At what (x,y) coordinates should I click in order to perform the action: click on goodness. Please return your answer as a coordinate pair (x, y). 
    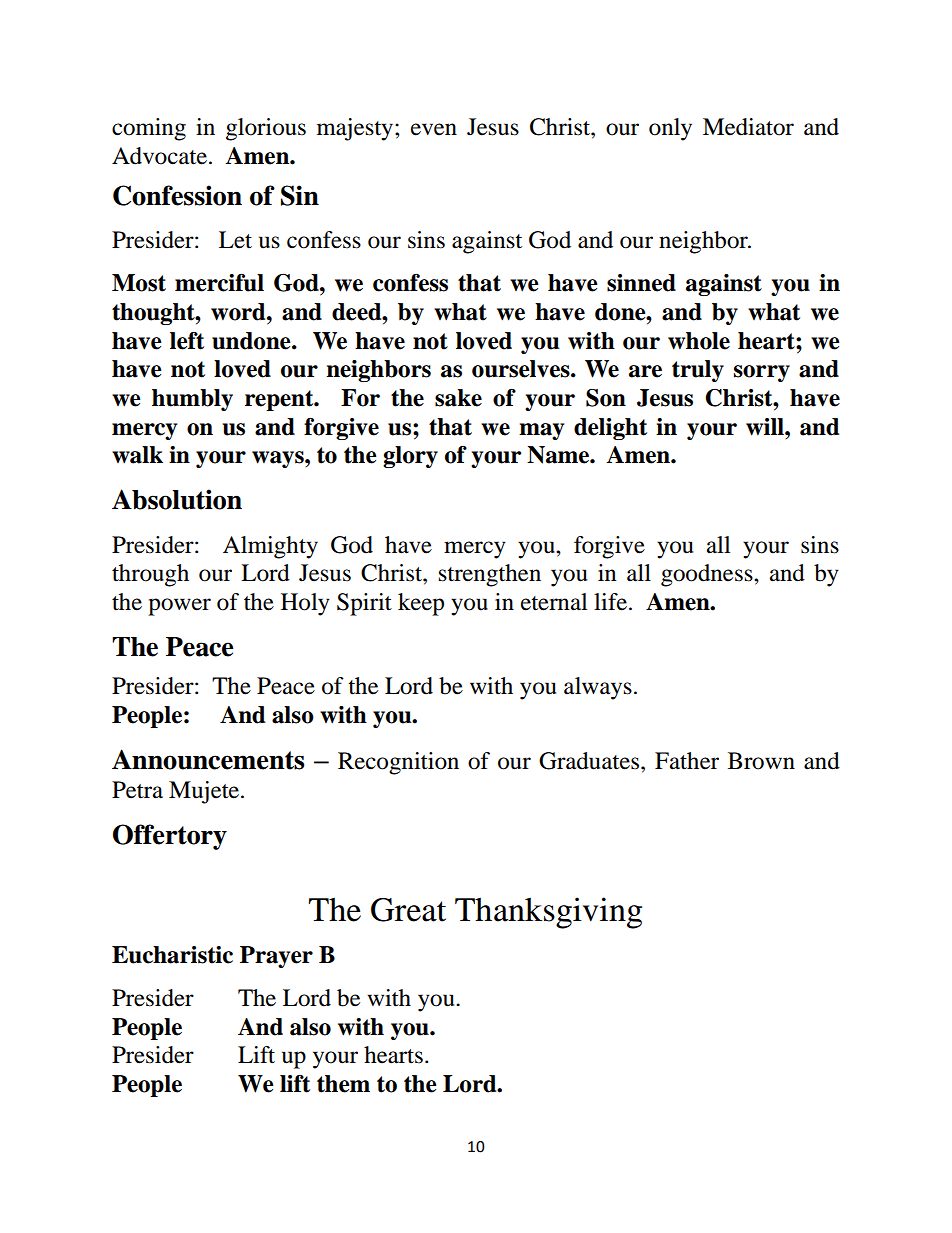
    Looking at the image, I should click on (708, 575).
